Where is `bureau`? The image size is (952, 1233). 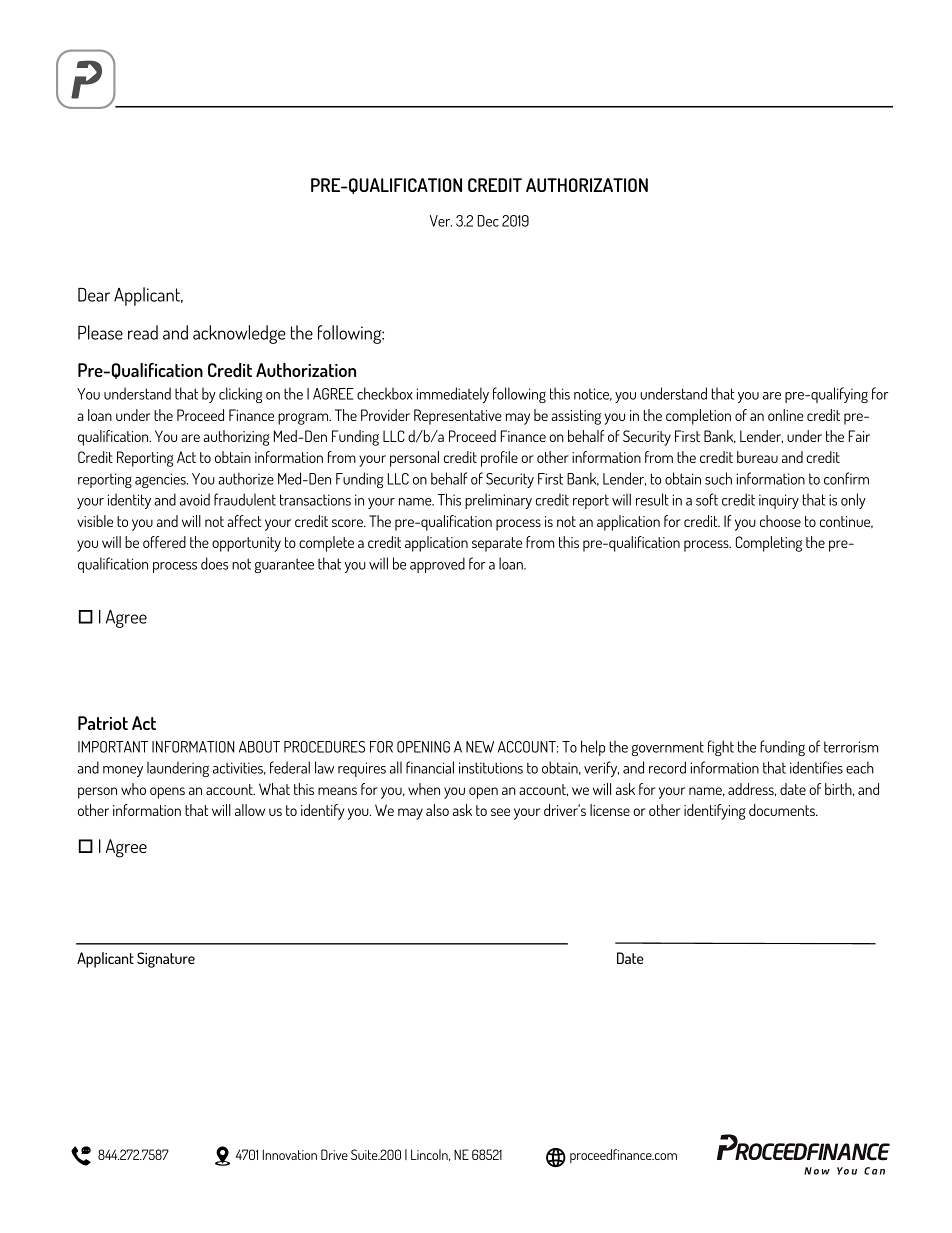
bureau is located at coordinates (757, 457).
